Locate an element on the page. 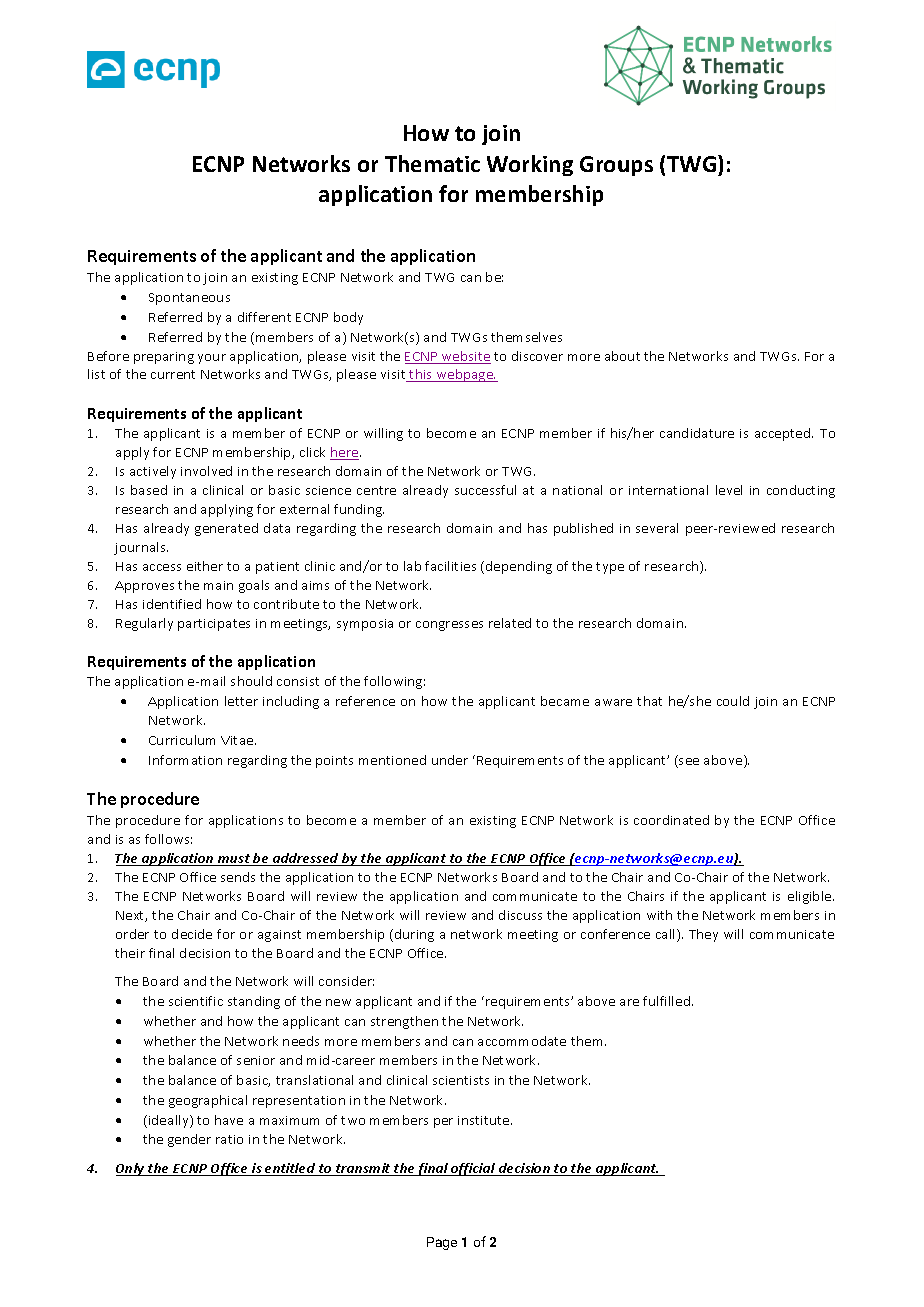 This image has width=924, height=1307. successful is located at coordinates (485, 490).
